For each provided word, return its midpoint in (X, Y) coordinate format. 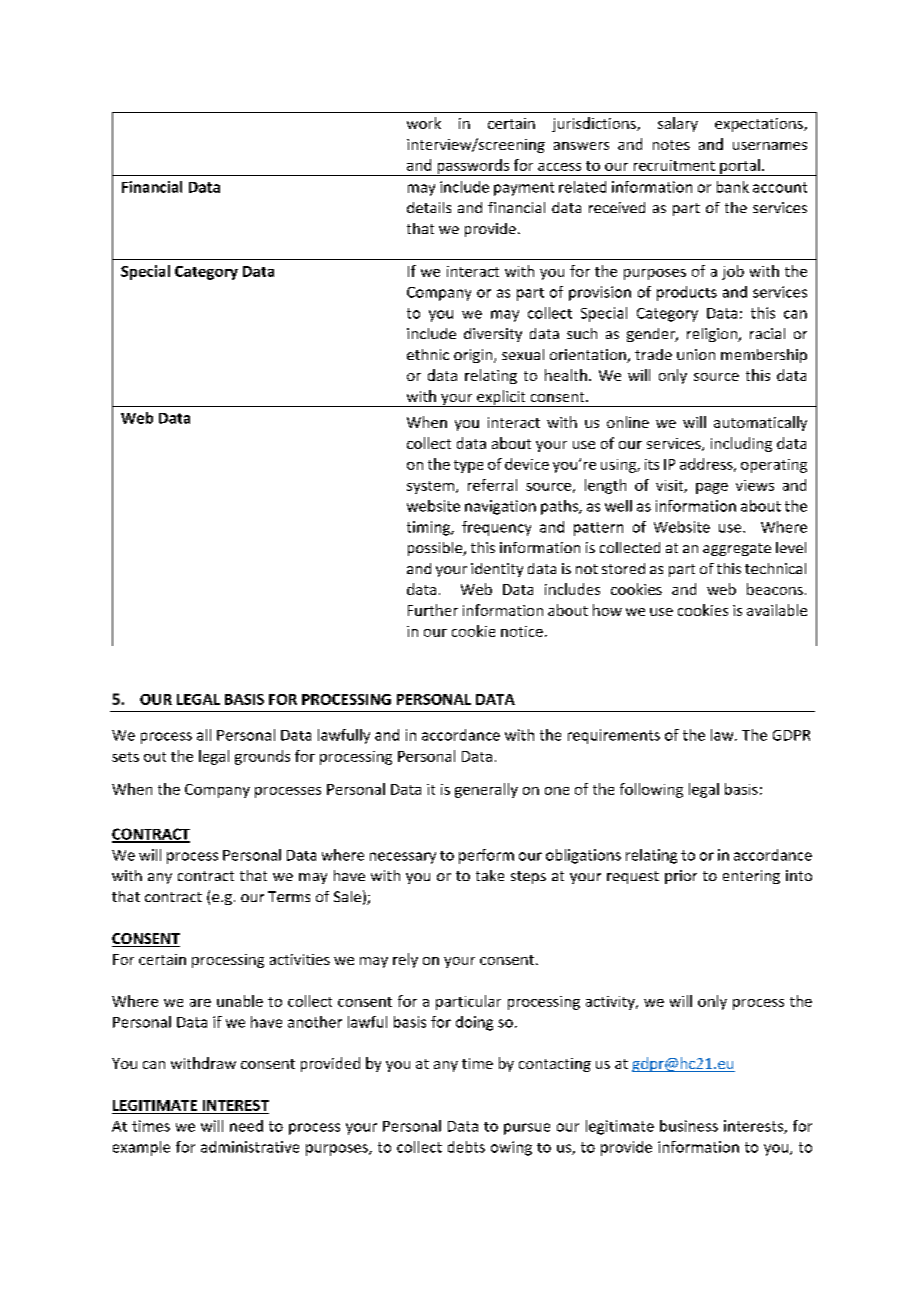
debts (466, 1147)
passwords (473, 167)
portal (740, 167)
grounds (262, 757)
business (689, 1126)
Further (433, 610)
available (777, 610)
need (246, 1126)
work (424, 123)
